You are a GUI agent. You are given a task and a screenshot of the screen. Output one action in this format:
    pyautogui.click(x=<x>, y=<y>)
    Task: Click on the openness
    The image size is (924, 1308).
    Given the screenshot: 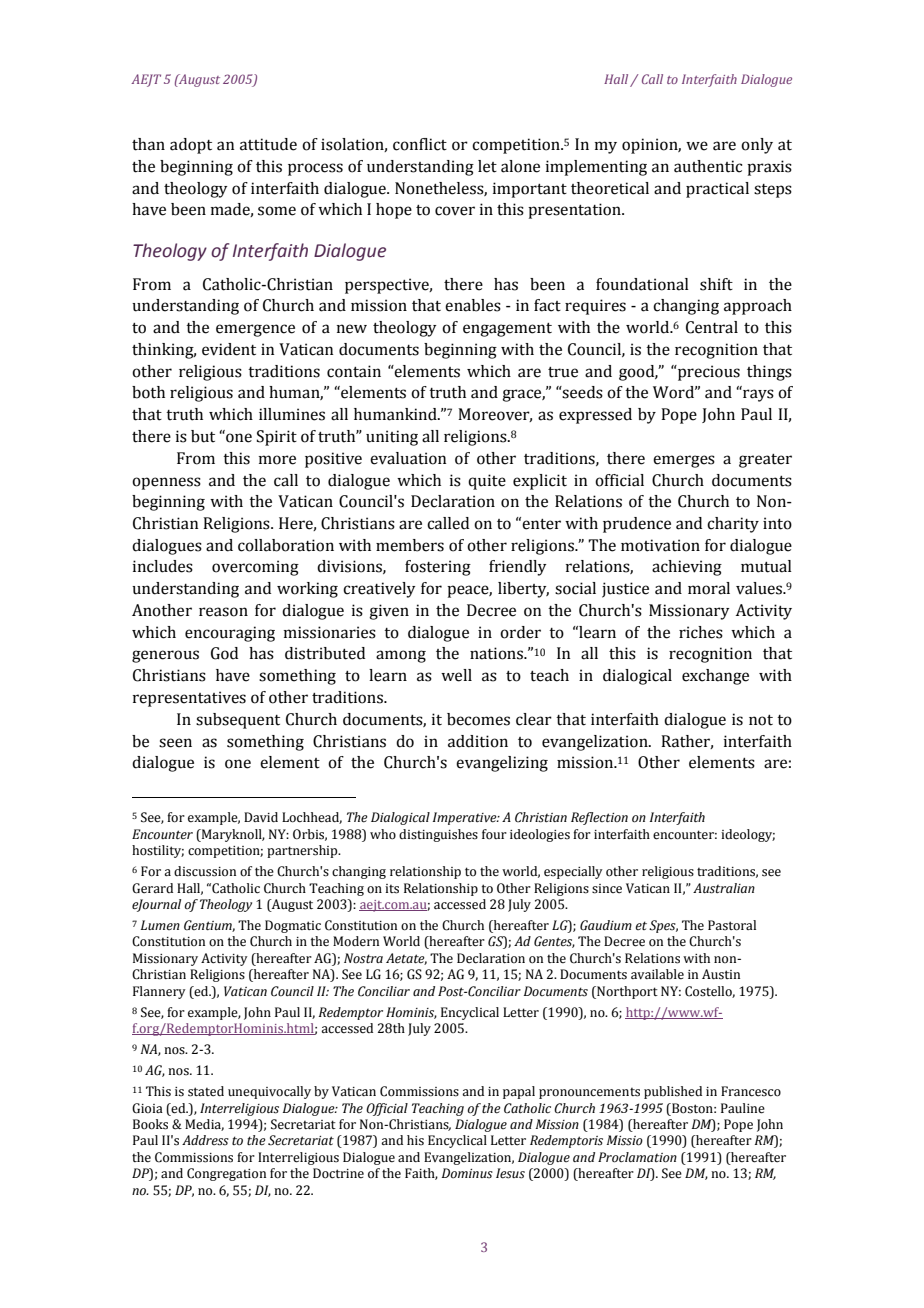 What is the action you would take?
    pyautogui.click(x=166, y=483)
